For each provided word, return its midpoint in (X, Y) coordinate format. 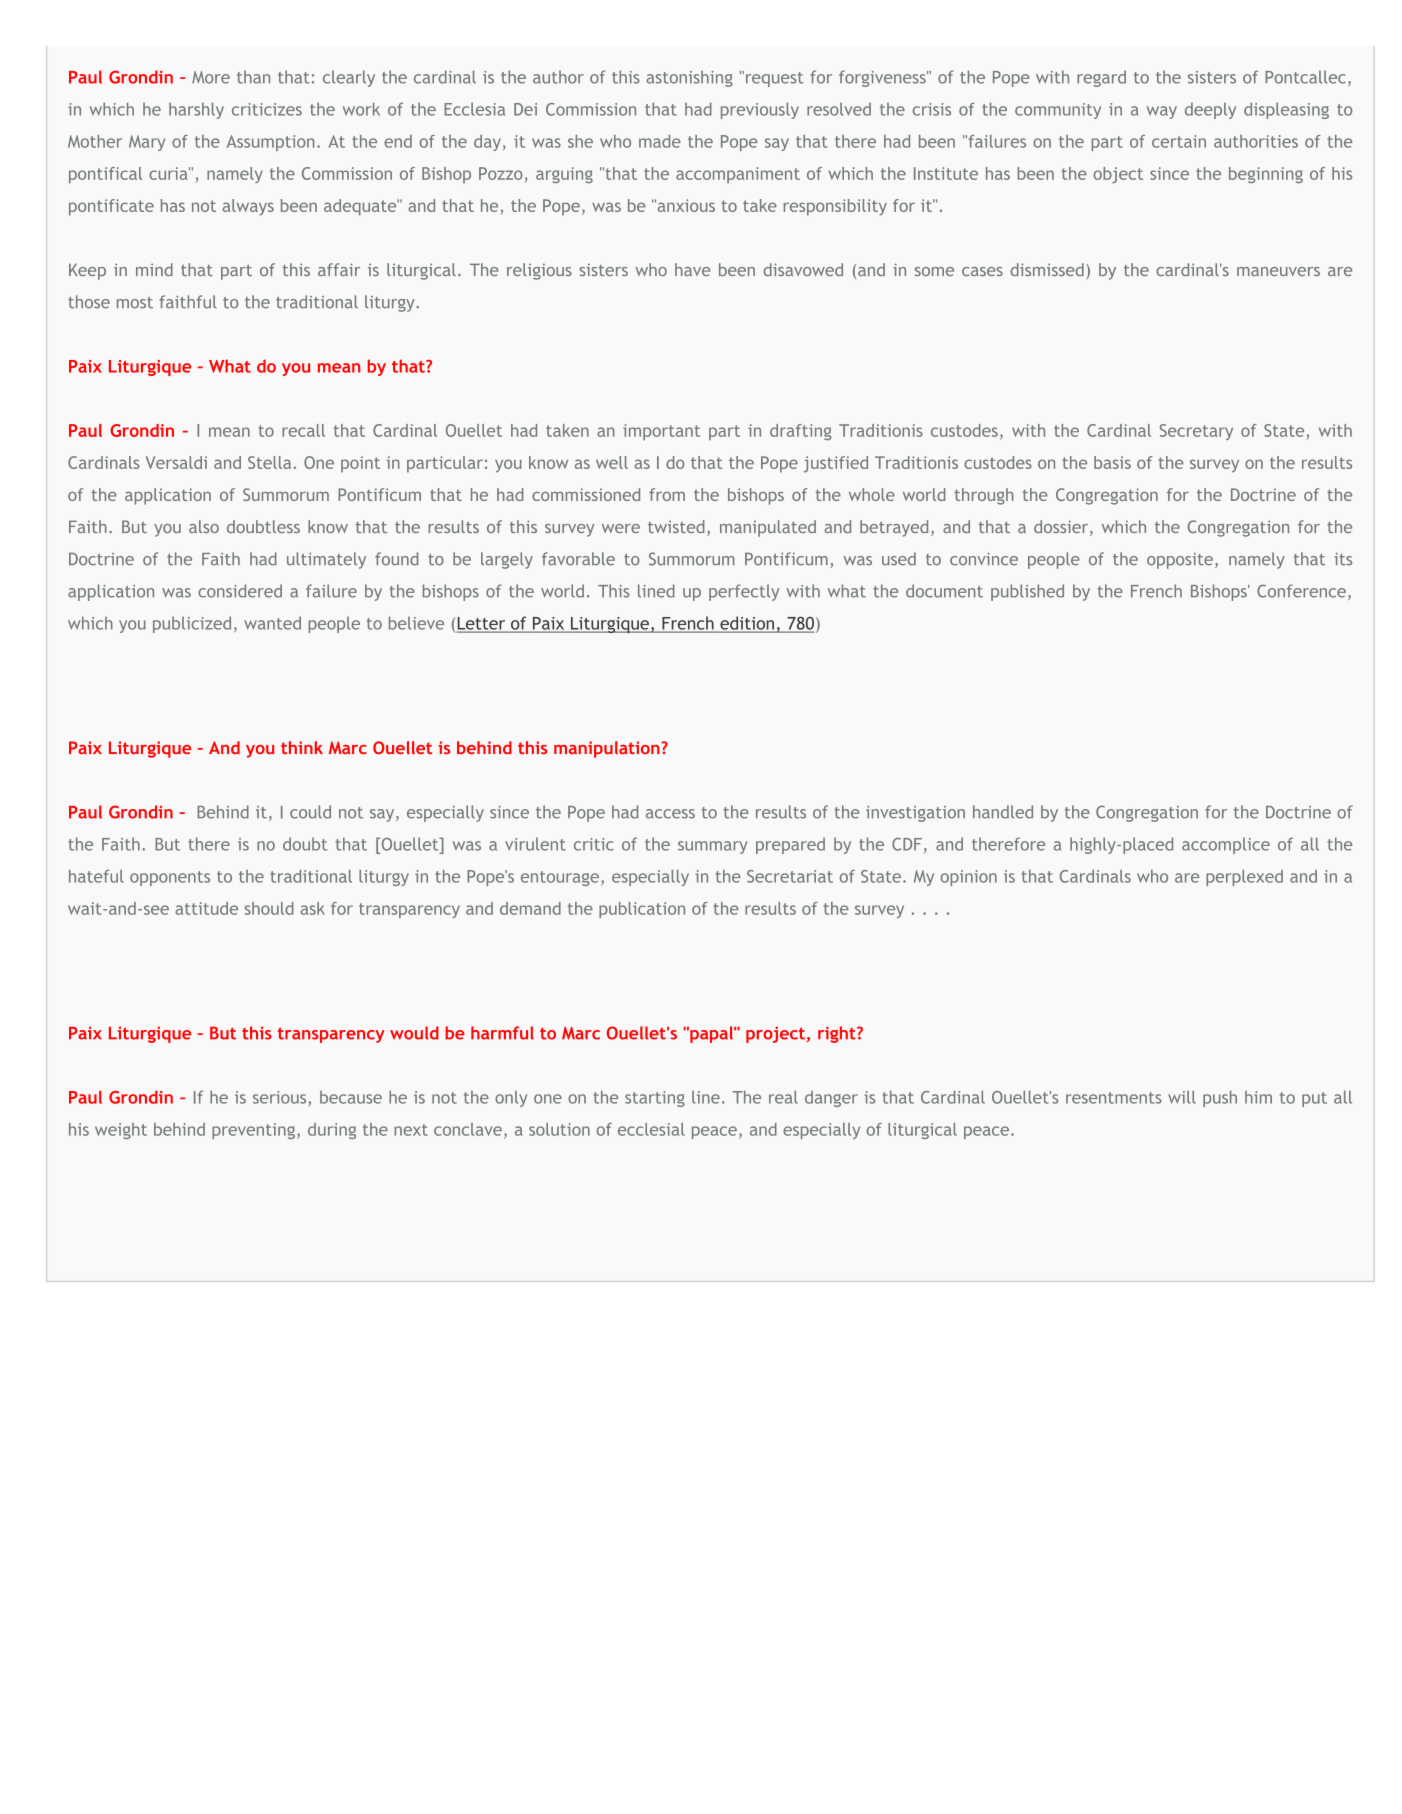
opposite (1180, 561)
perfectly (744, 592)
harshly (196, 110)
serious (279, 1097)
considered (240, 591)
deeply (1210, 110)
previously (760, 110)
